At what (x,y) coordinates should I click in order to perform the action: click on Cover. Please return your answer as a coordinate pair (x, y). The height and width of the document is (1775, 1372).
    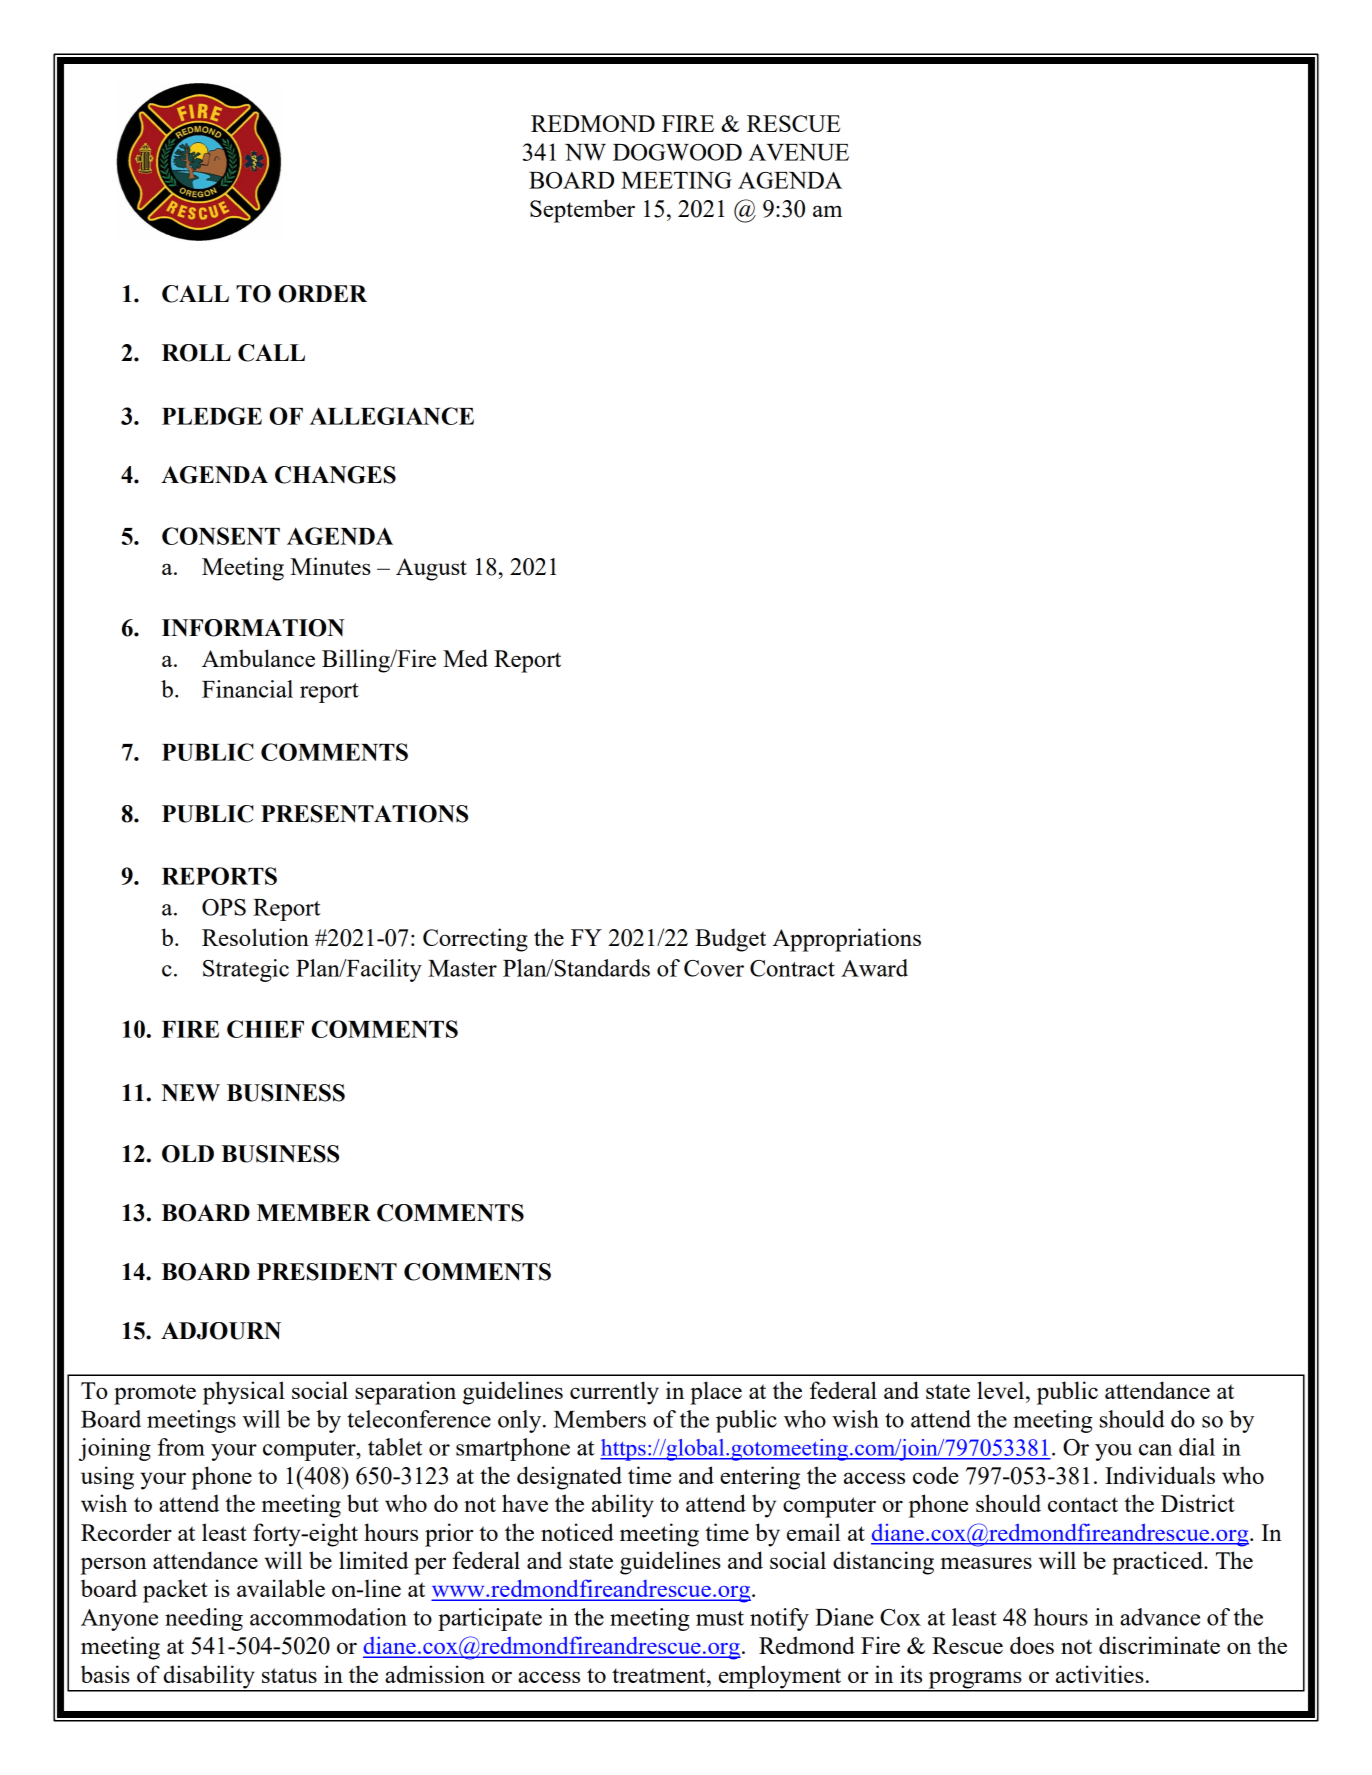
    Looking at the image, I should click on (714, 968).
